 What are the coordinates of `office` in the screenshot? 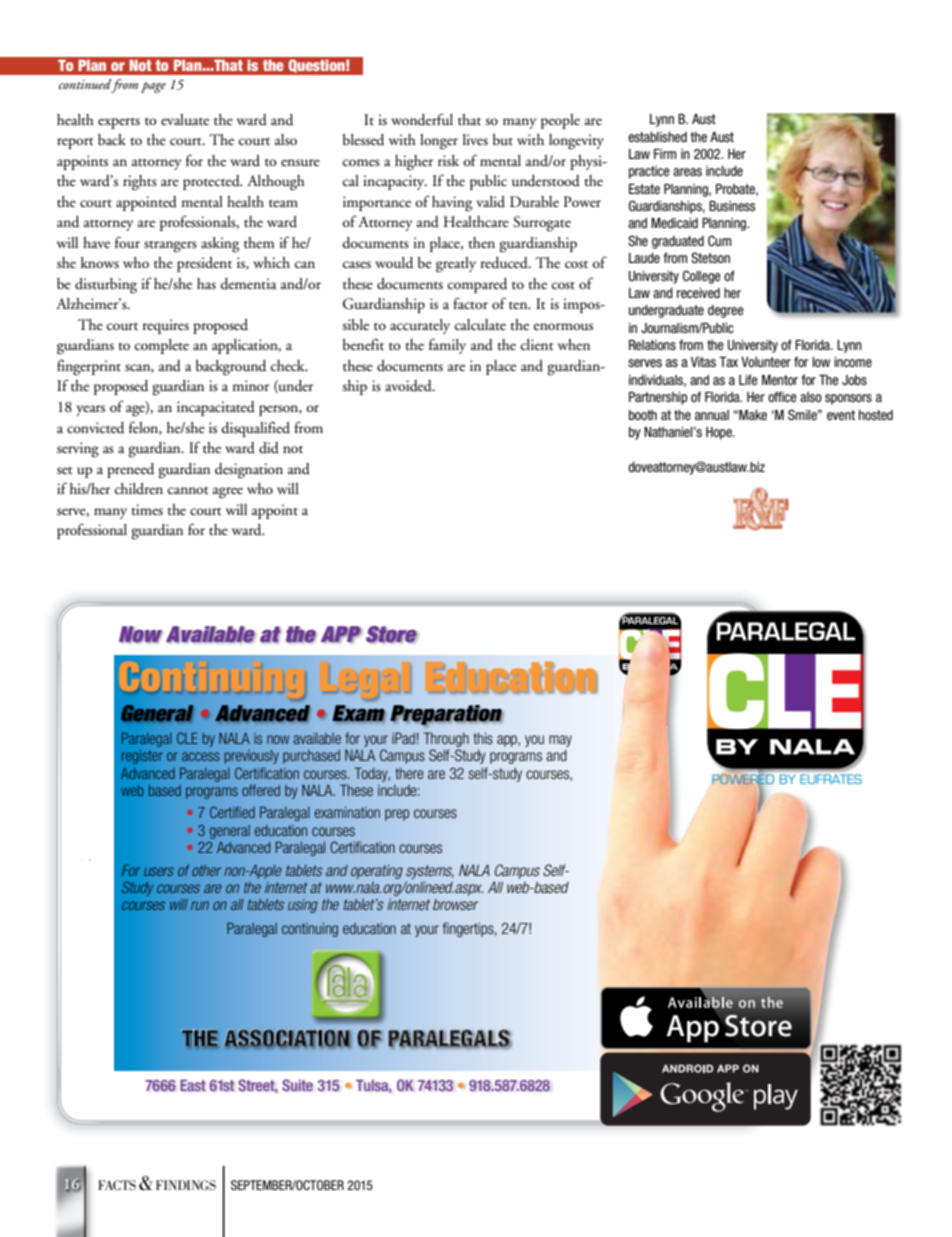 It's located at (782, 396).
